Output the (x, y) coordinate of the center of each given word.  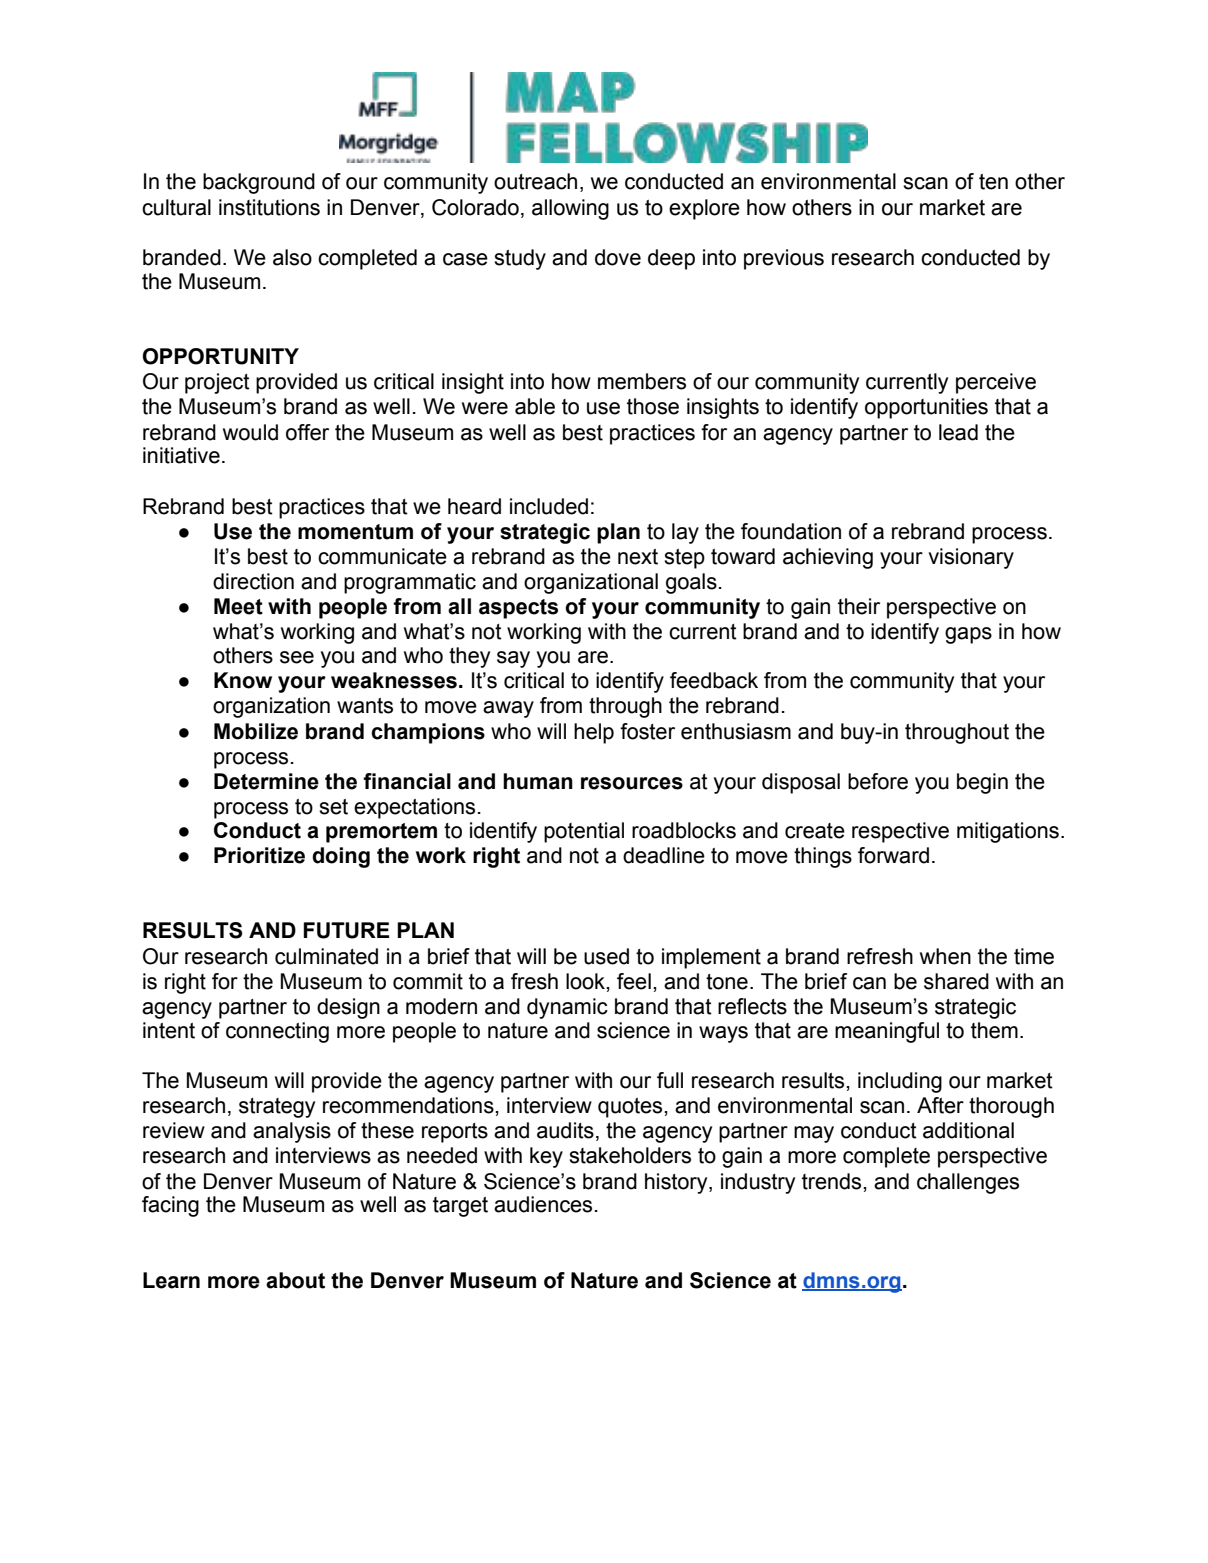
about (295, 1280)
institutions (269, 207)
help (594, 733)
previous (784, 259)
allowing (570, 209)
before (878, 781)
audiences (543, 1204)
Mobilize (256, 731)
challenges (968, 1183)
